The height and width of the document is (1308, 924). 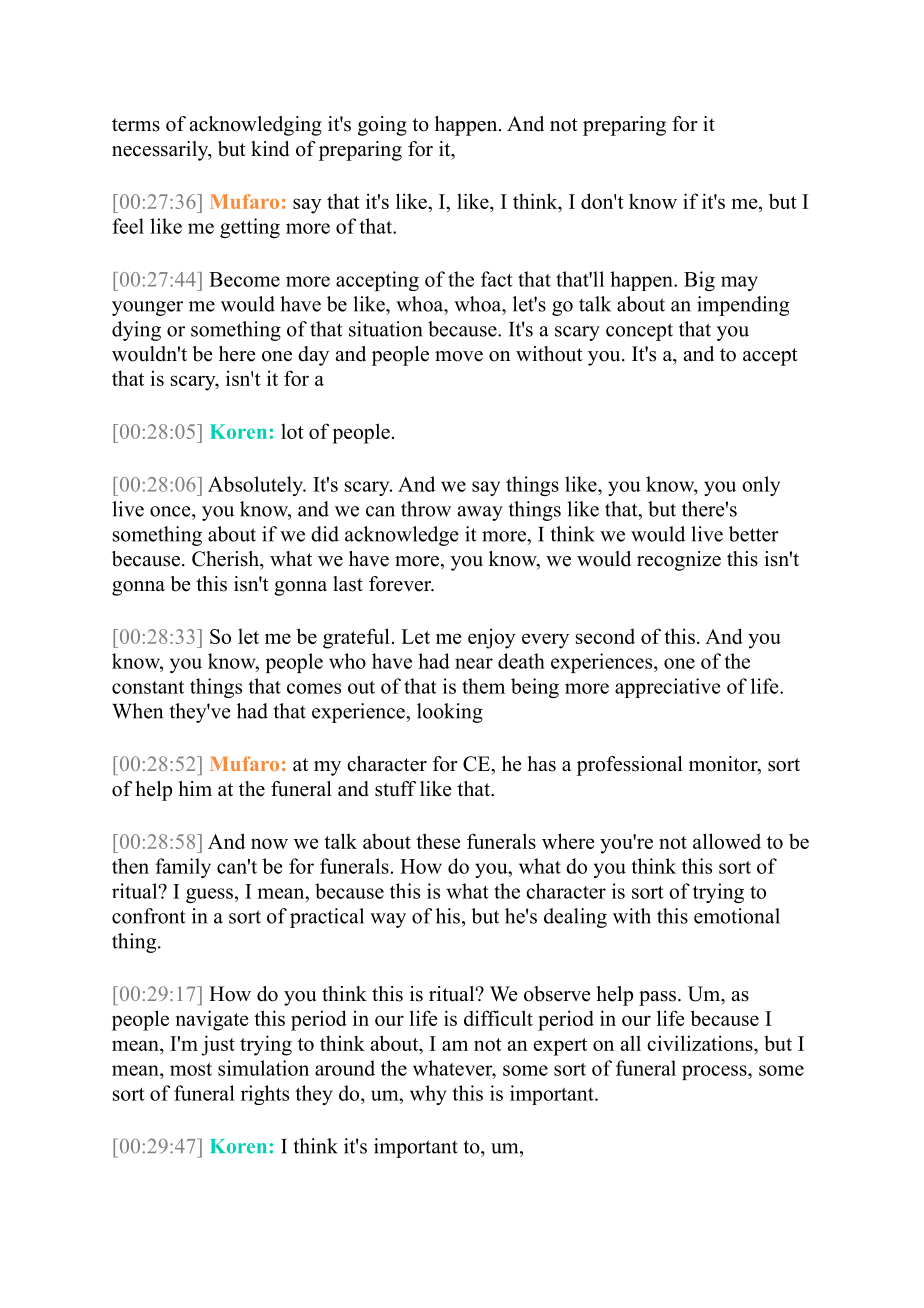 What do you see at coordinates (270, 149) in the document?
I see `kind` at bounding box center [270, 149].
